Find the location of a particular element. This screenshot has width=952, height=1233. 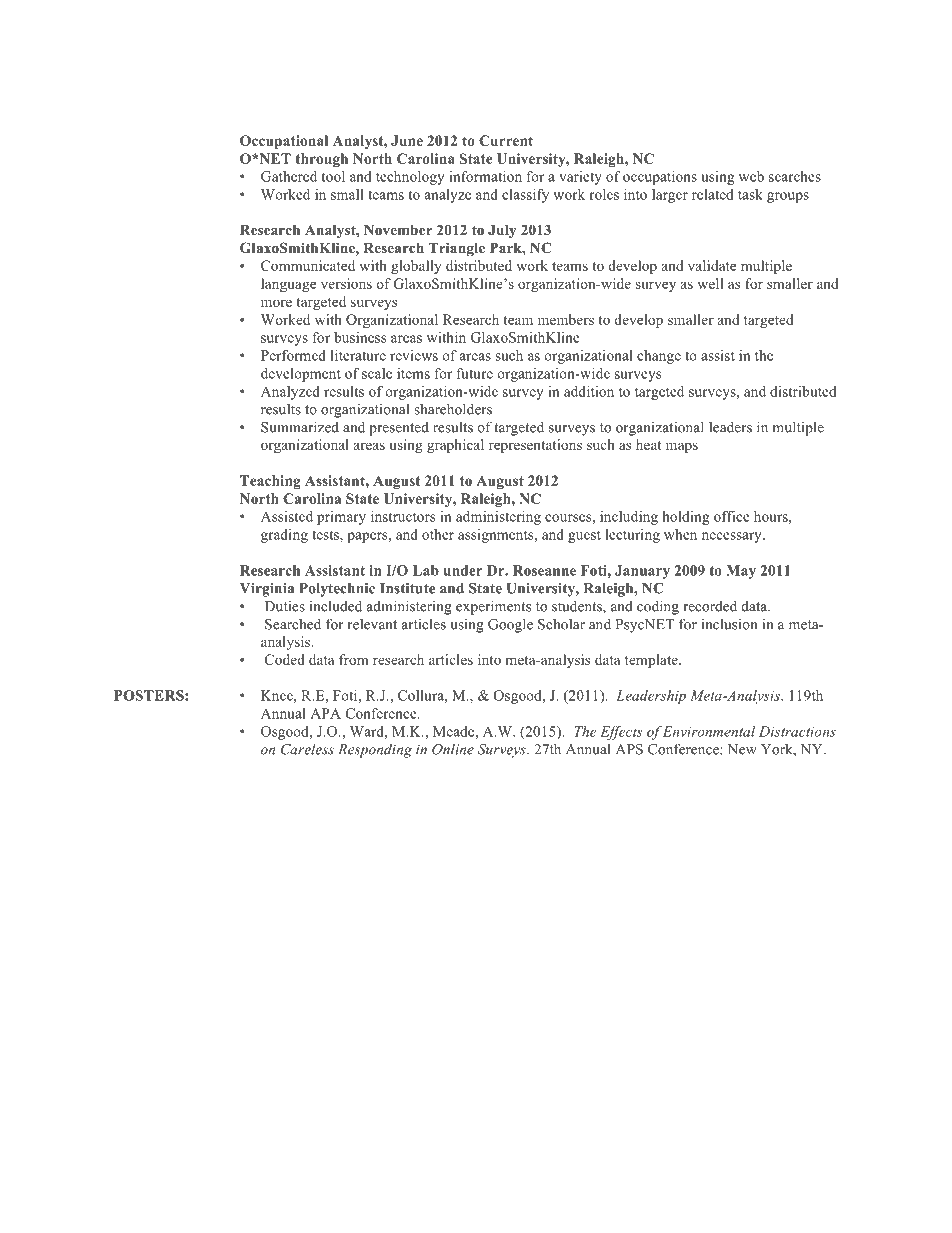

experiments is located at coordinates (493, 607).
